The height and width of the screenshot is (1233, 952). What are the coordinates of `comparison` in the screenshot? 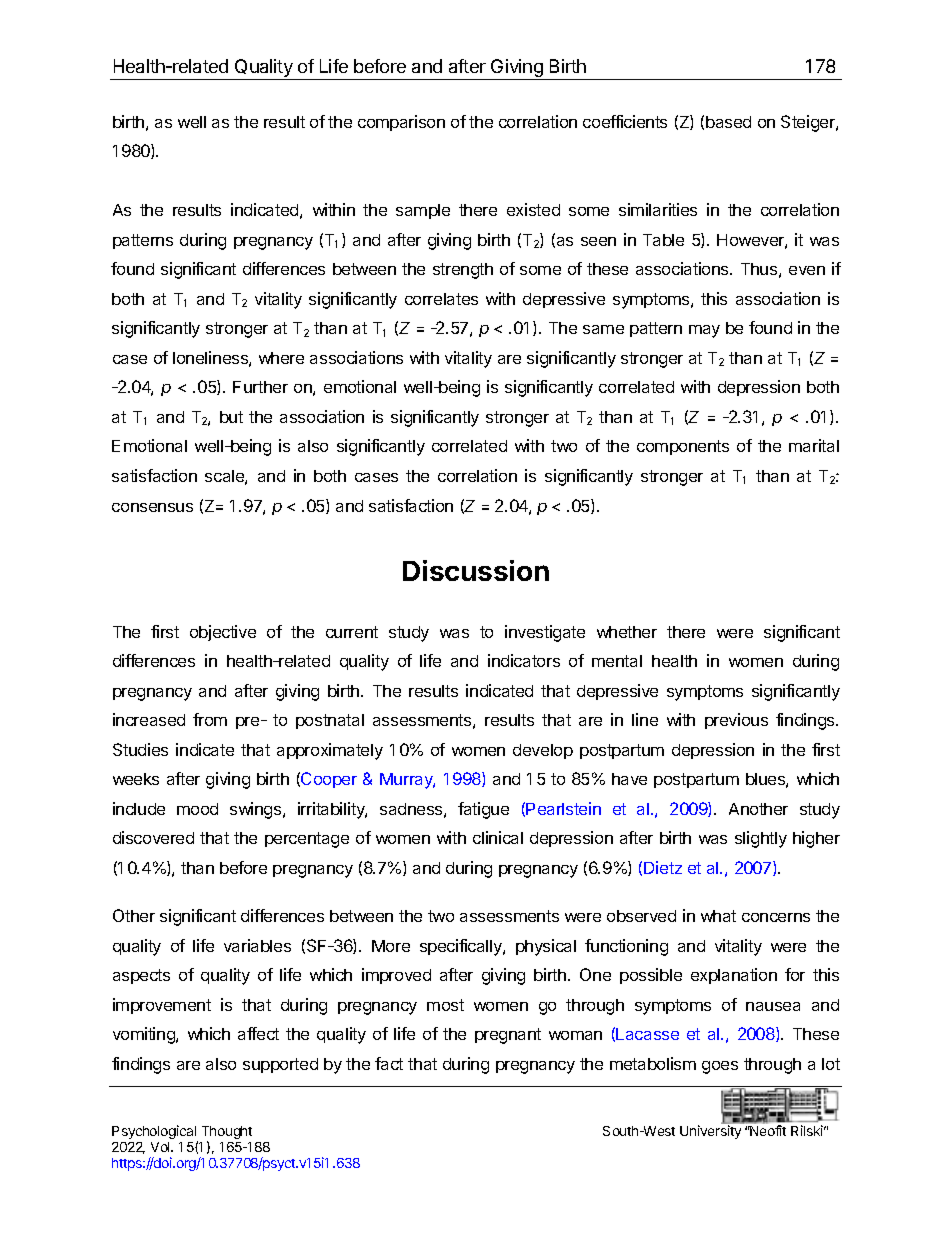 It's located at (401, 123).
